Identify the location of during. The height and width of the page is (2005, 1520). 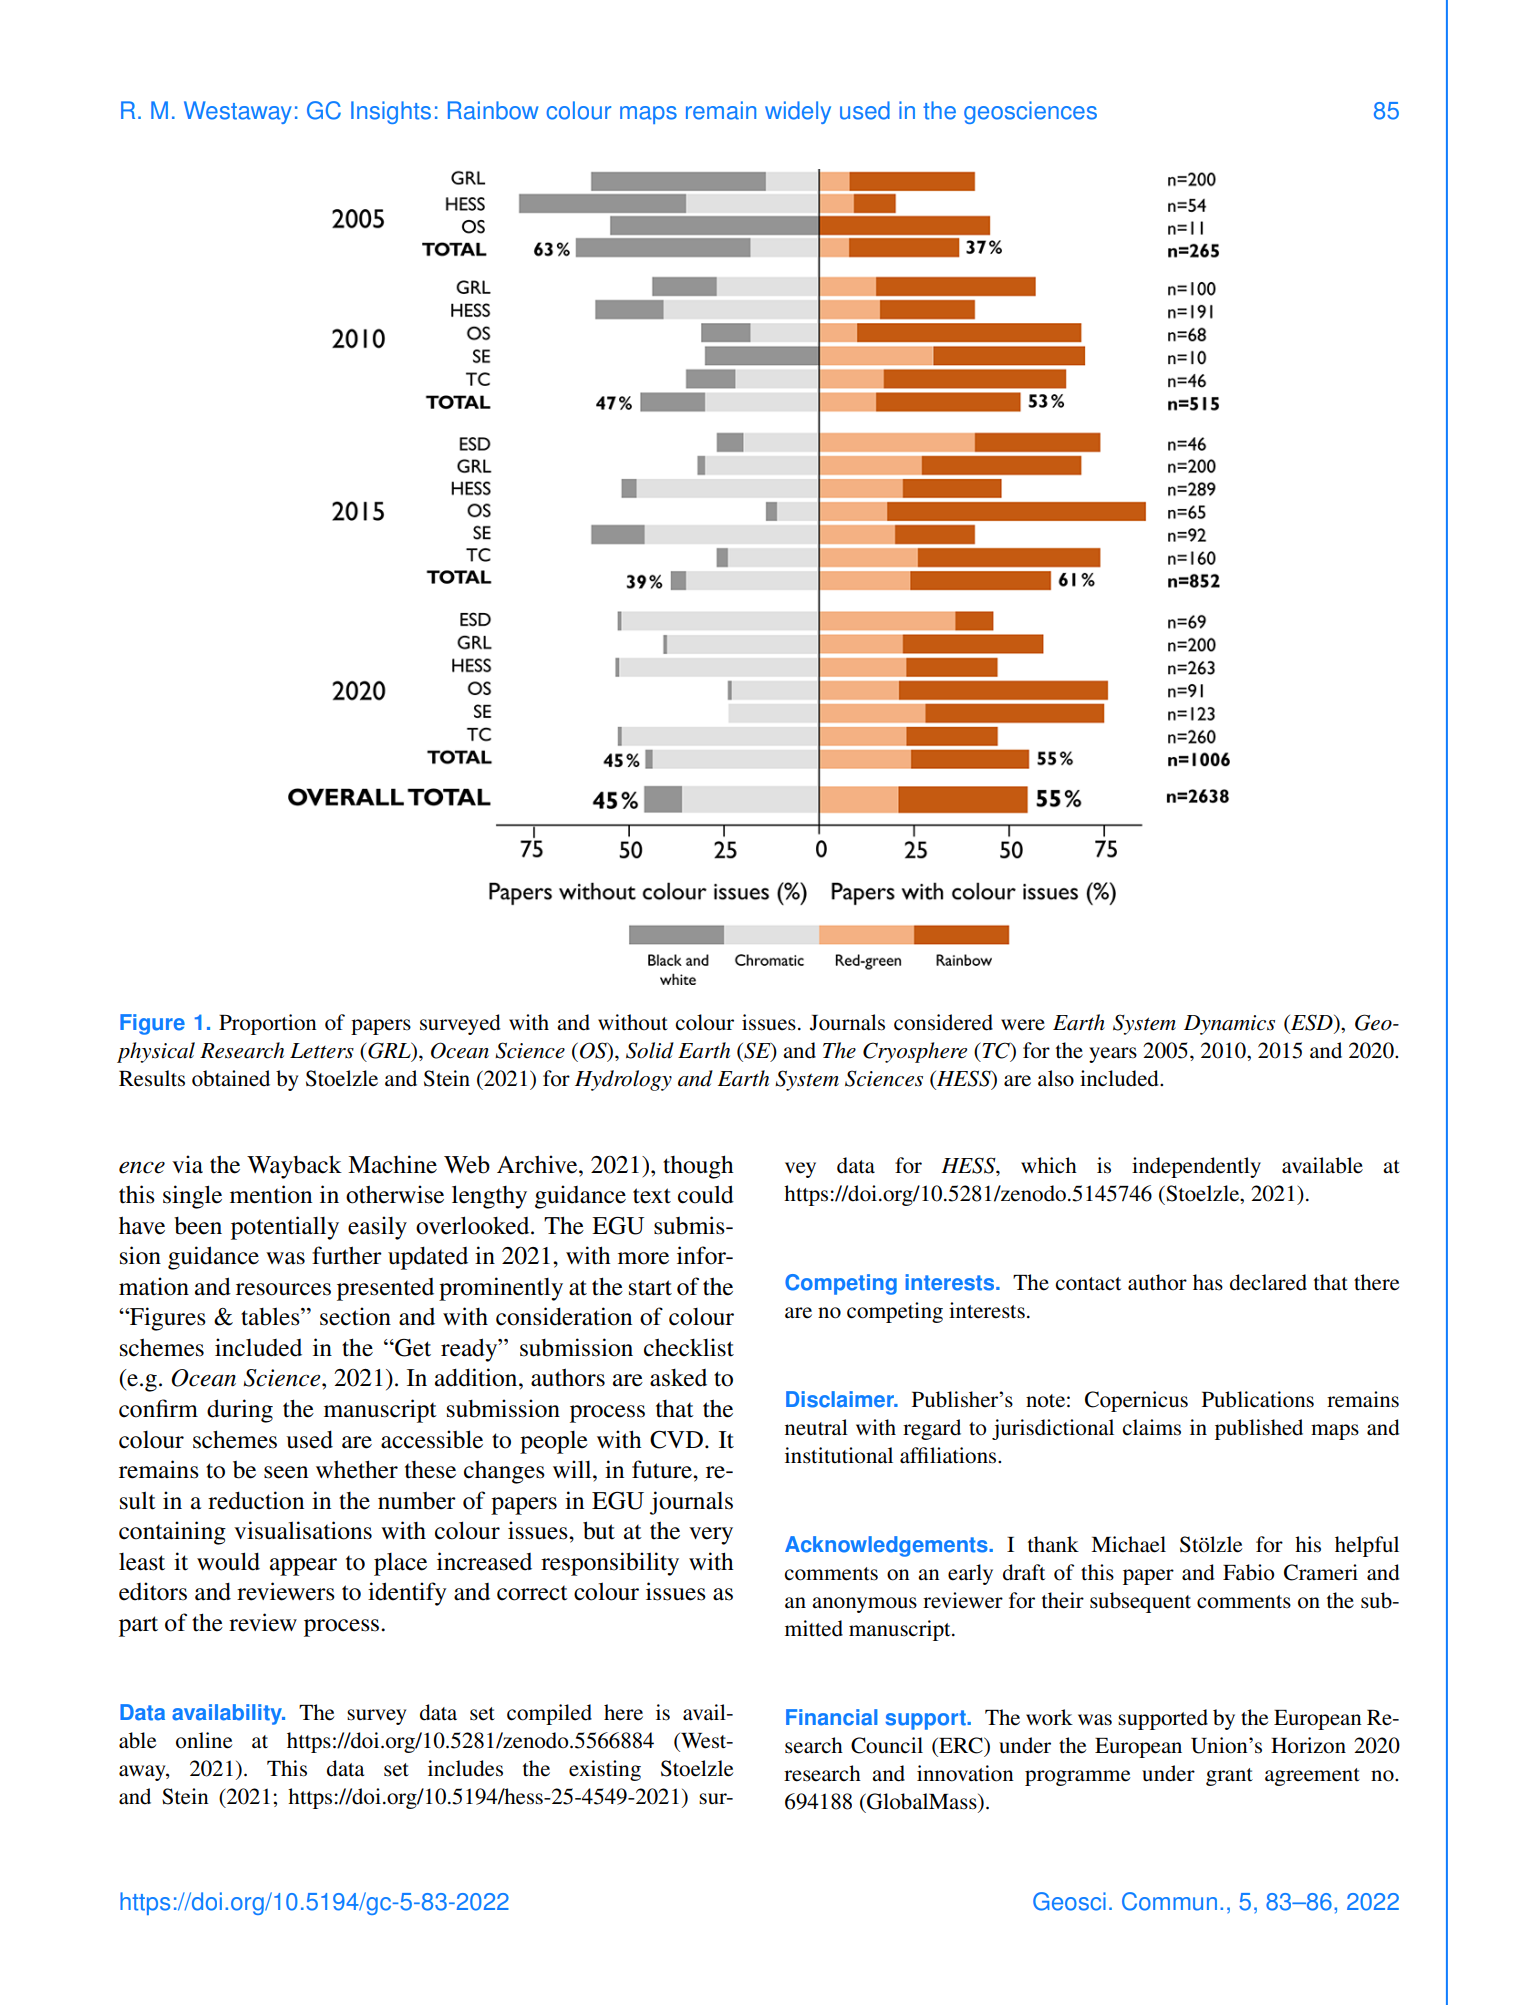
(240, 1411).
